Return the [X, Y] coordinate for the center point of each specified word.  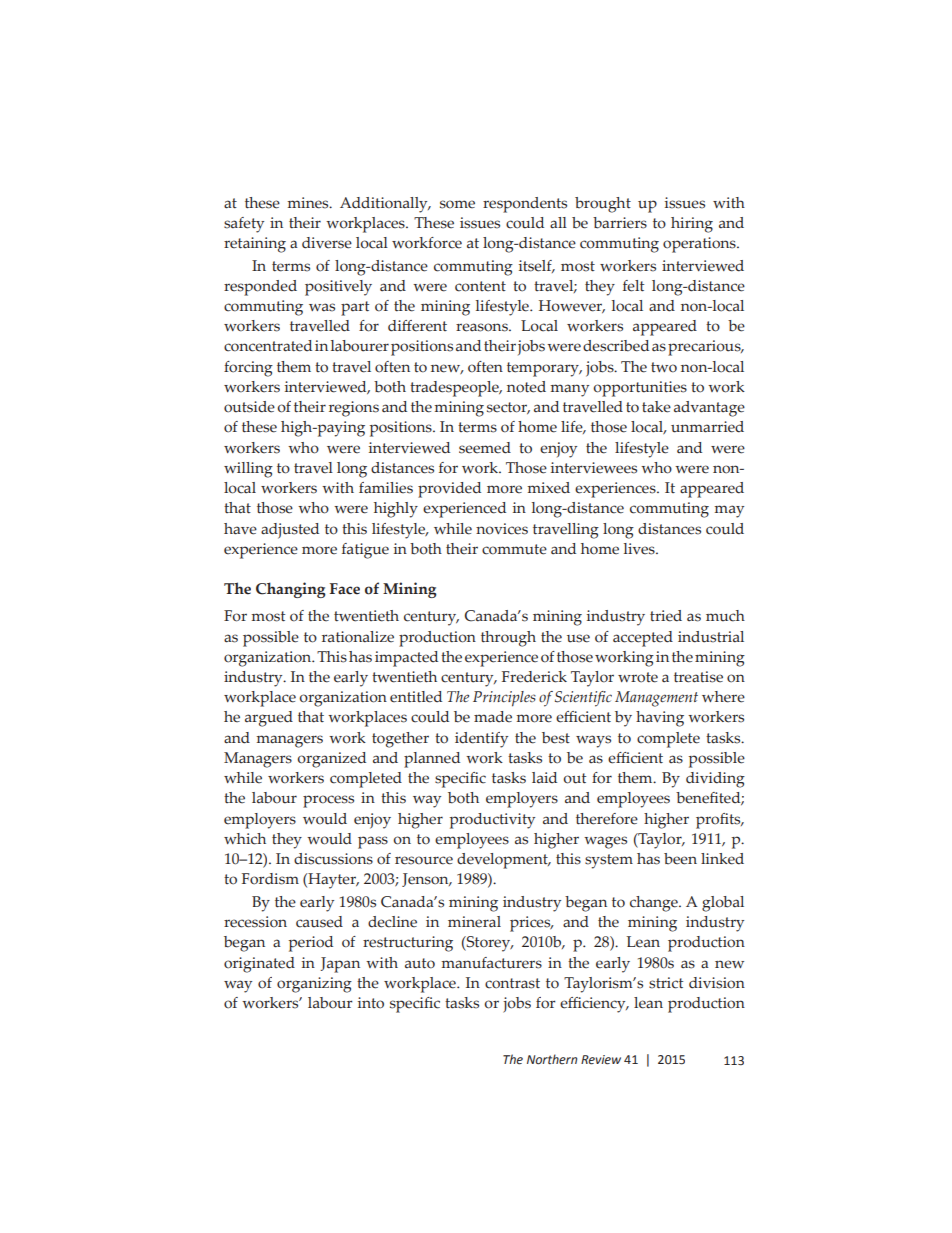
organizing [314, 985]
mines [309, 203]
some [457, 204]
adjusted [290, 531]
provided [449, 490]
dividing [715, 780]
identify [481, 740]
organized [331, 760]
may [729, 511]
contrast [512, 983]
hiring [692, 225]
